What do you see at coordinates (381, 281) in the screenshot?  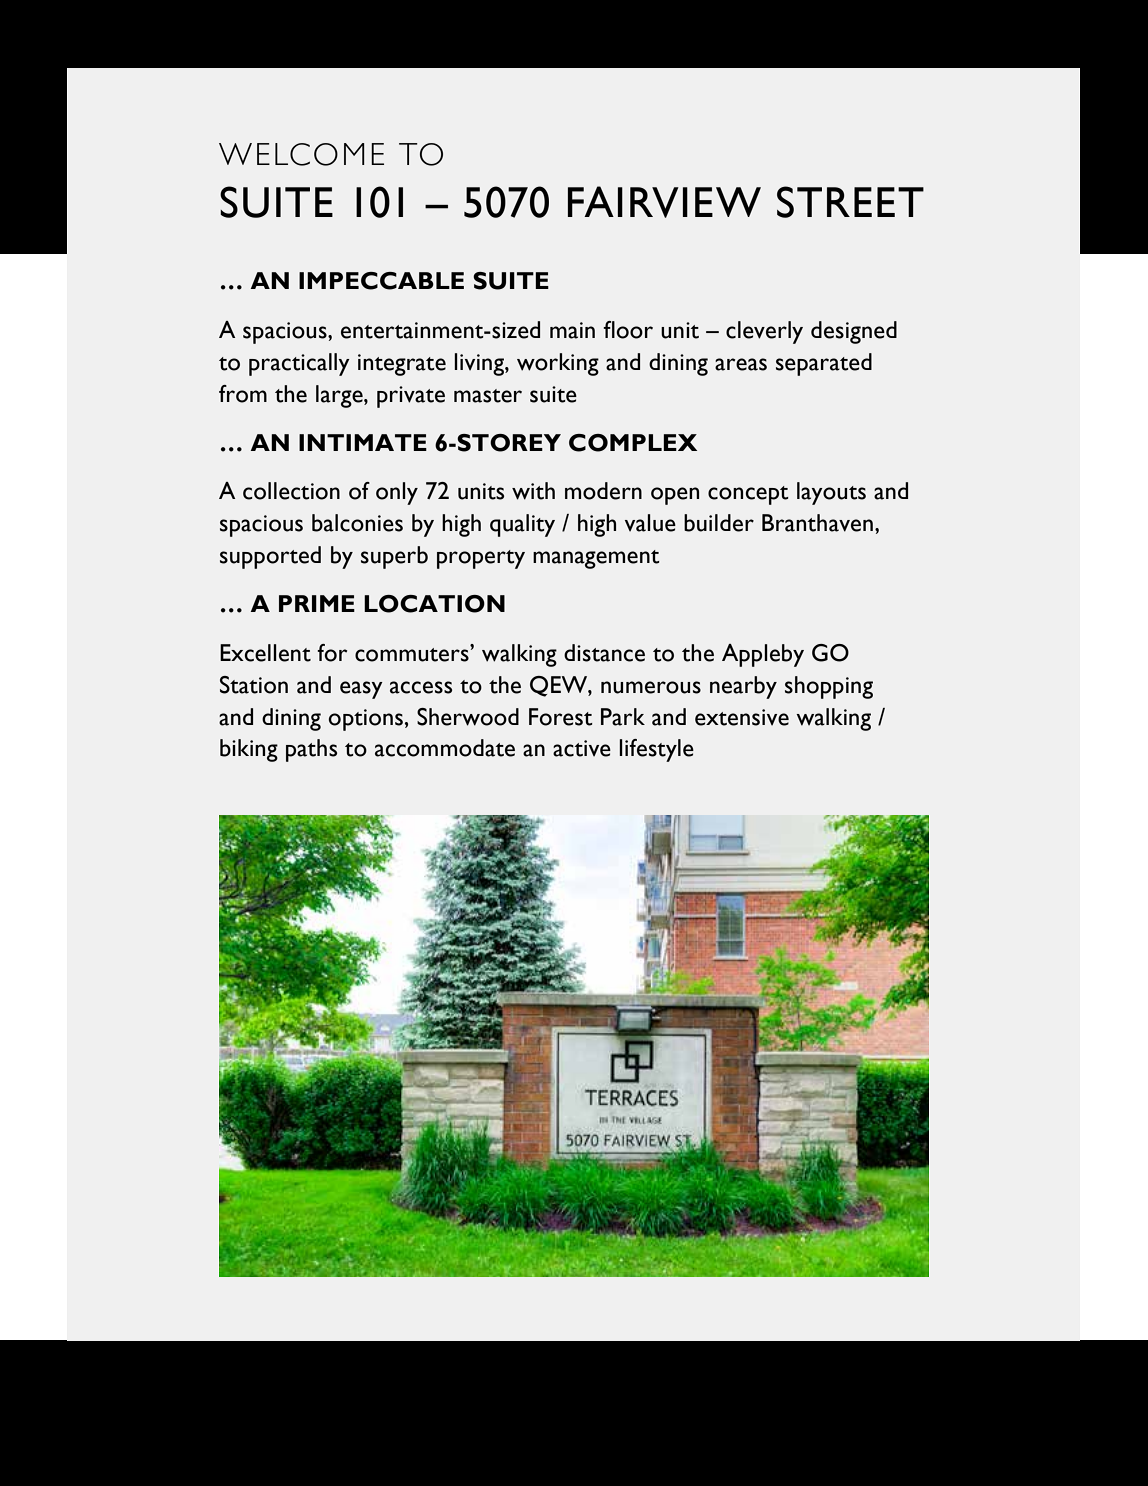 I see `IMPECCABLE` at bounding box center [381, 281].
